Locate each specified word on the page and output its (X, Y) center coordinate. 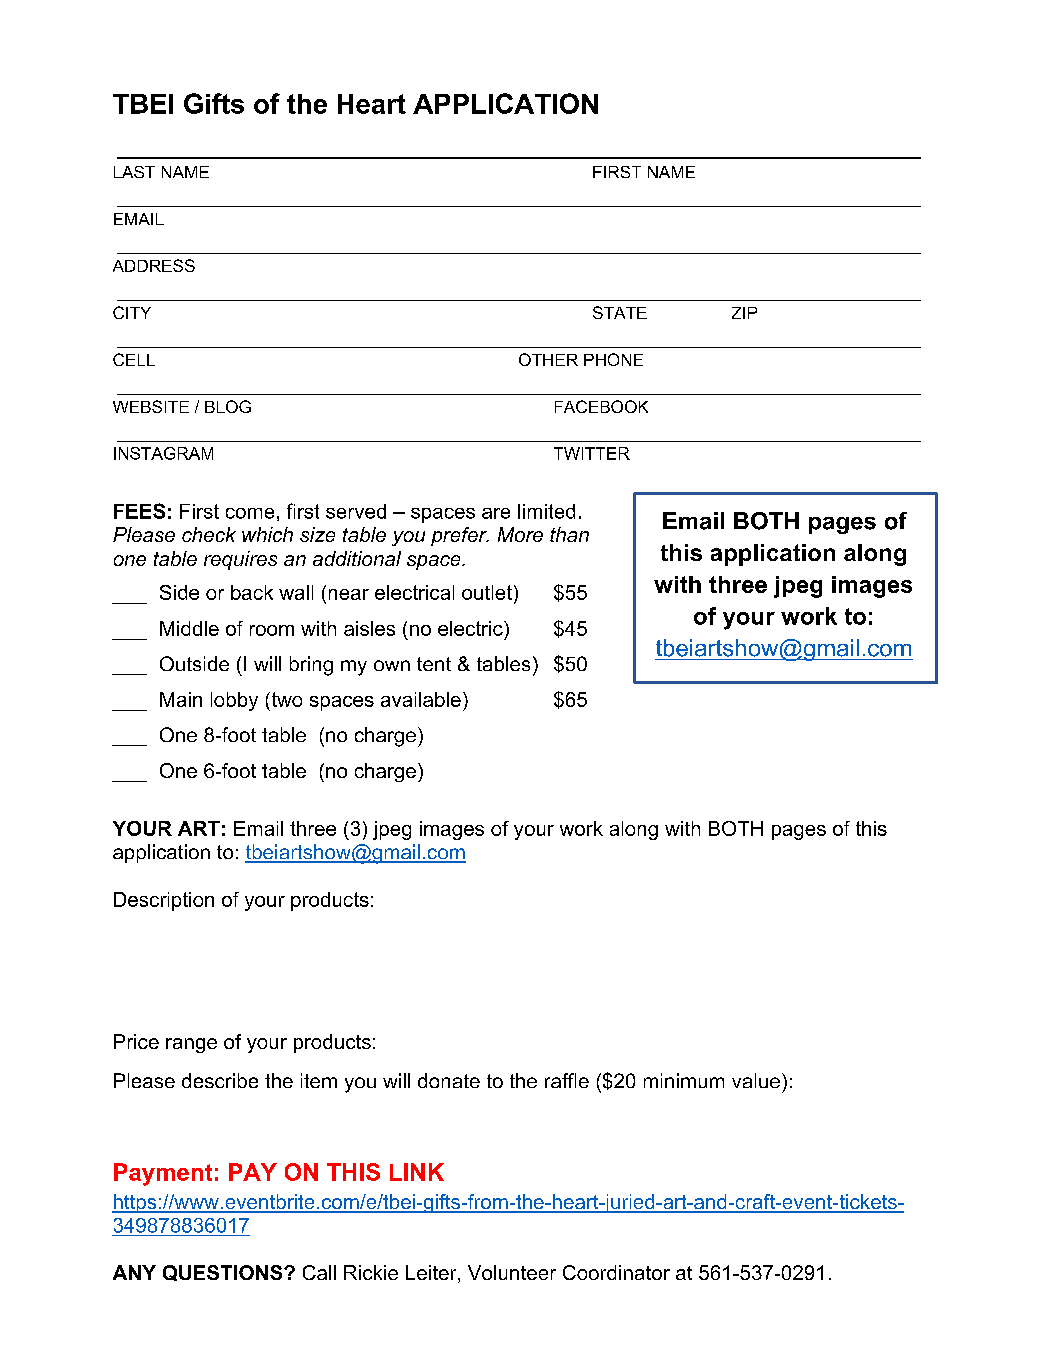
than (569, 534)
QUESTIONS (224, 1273)
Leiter (432, 1274)
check (209, 534)
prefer (460, 536)
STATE (620, 312)
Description (164, 901)
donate (449, 1080)
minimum (684, 1080)
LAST (134, 172)
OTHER (548, 359)
